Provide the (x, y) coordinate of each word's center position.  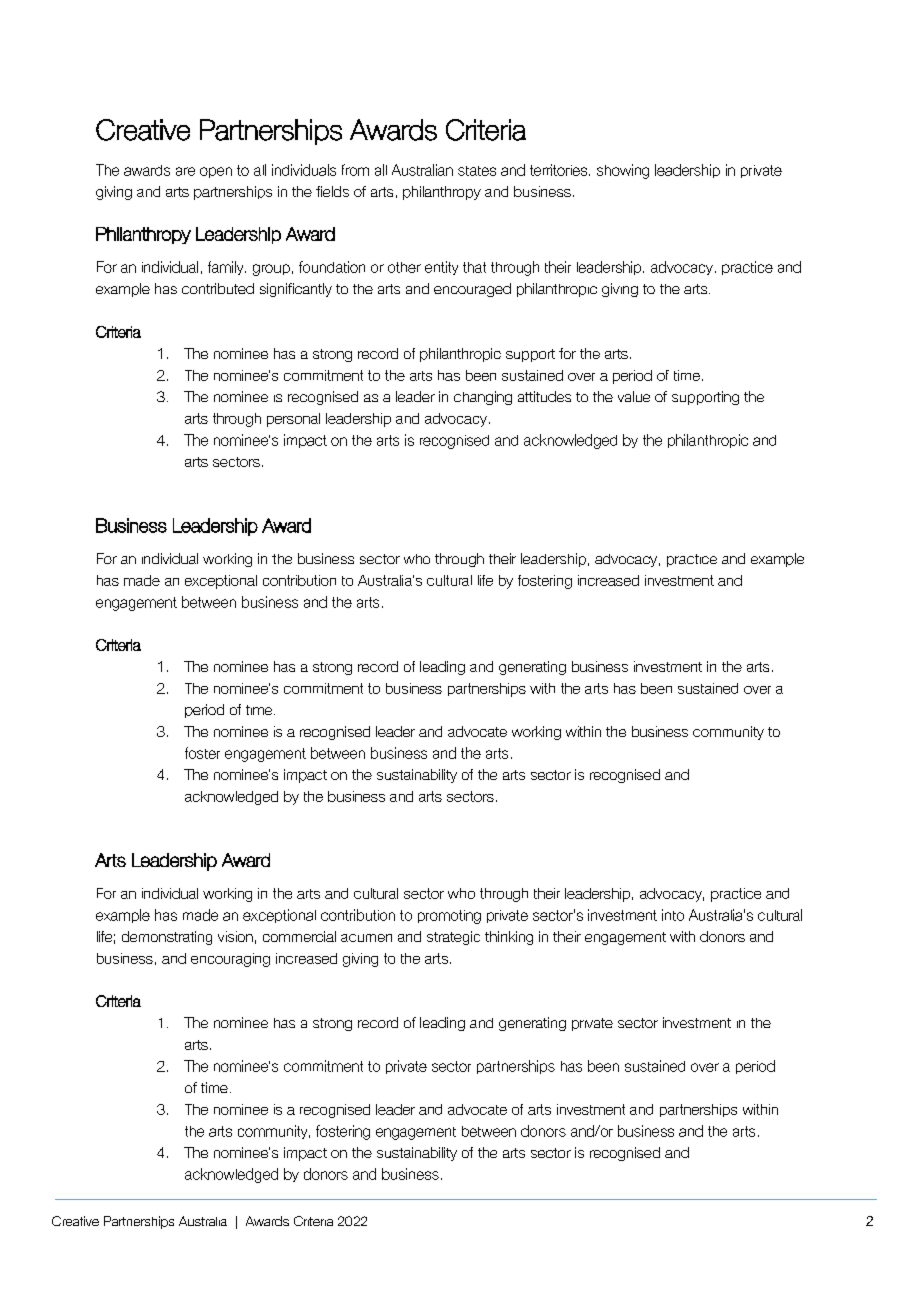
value (634, 396)
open (216, 172)
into (673, 915)
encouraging (230, 960)
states (477, 171)
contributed (218, 288)
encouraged (472, 290)
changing (483, 398)
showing (623, 171)
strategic (453, 938)
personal (293, 420)
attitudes (544, 396)
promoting (449, 917)
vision (235, 936)
